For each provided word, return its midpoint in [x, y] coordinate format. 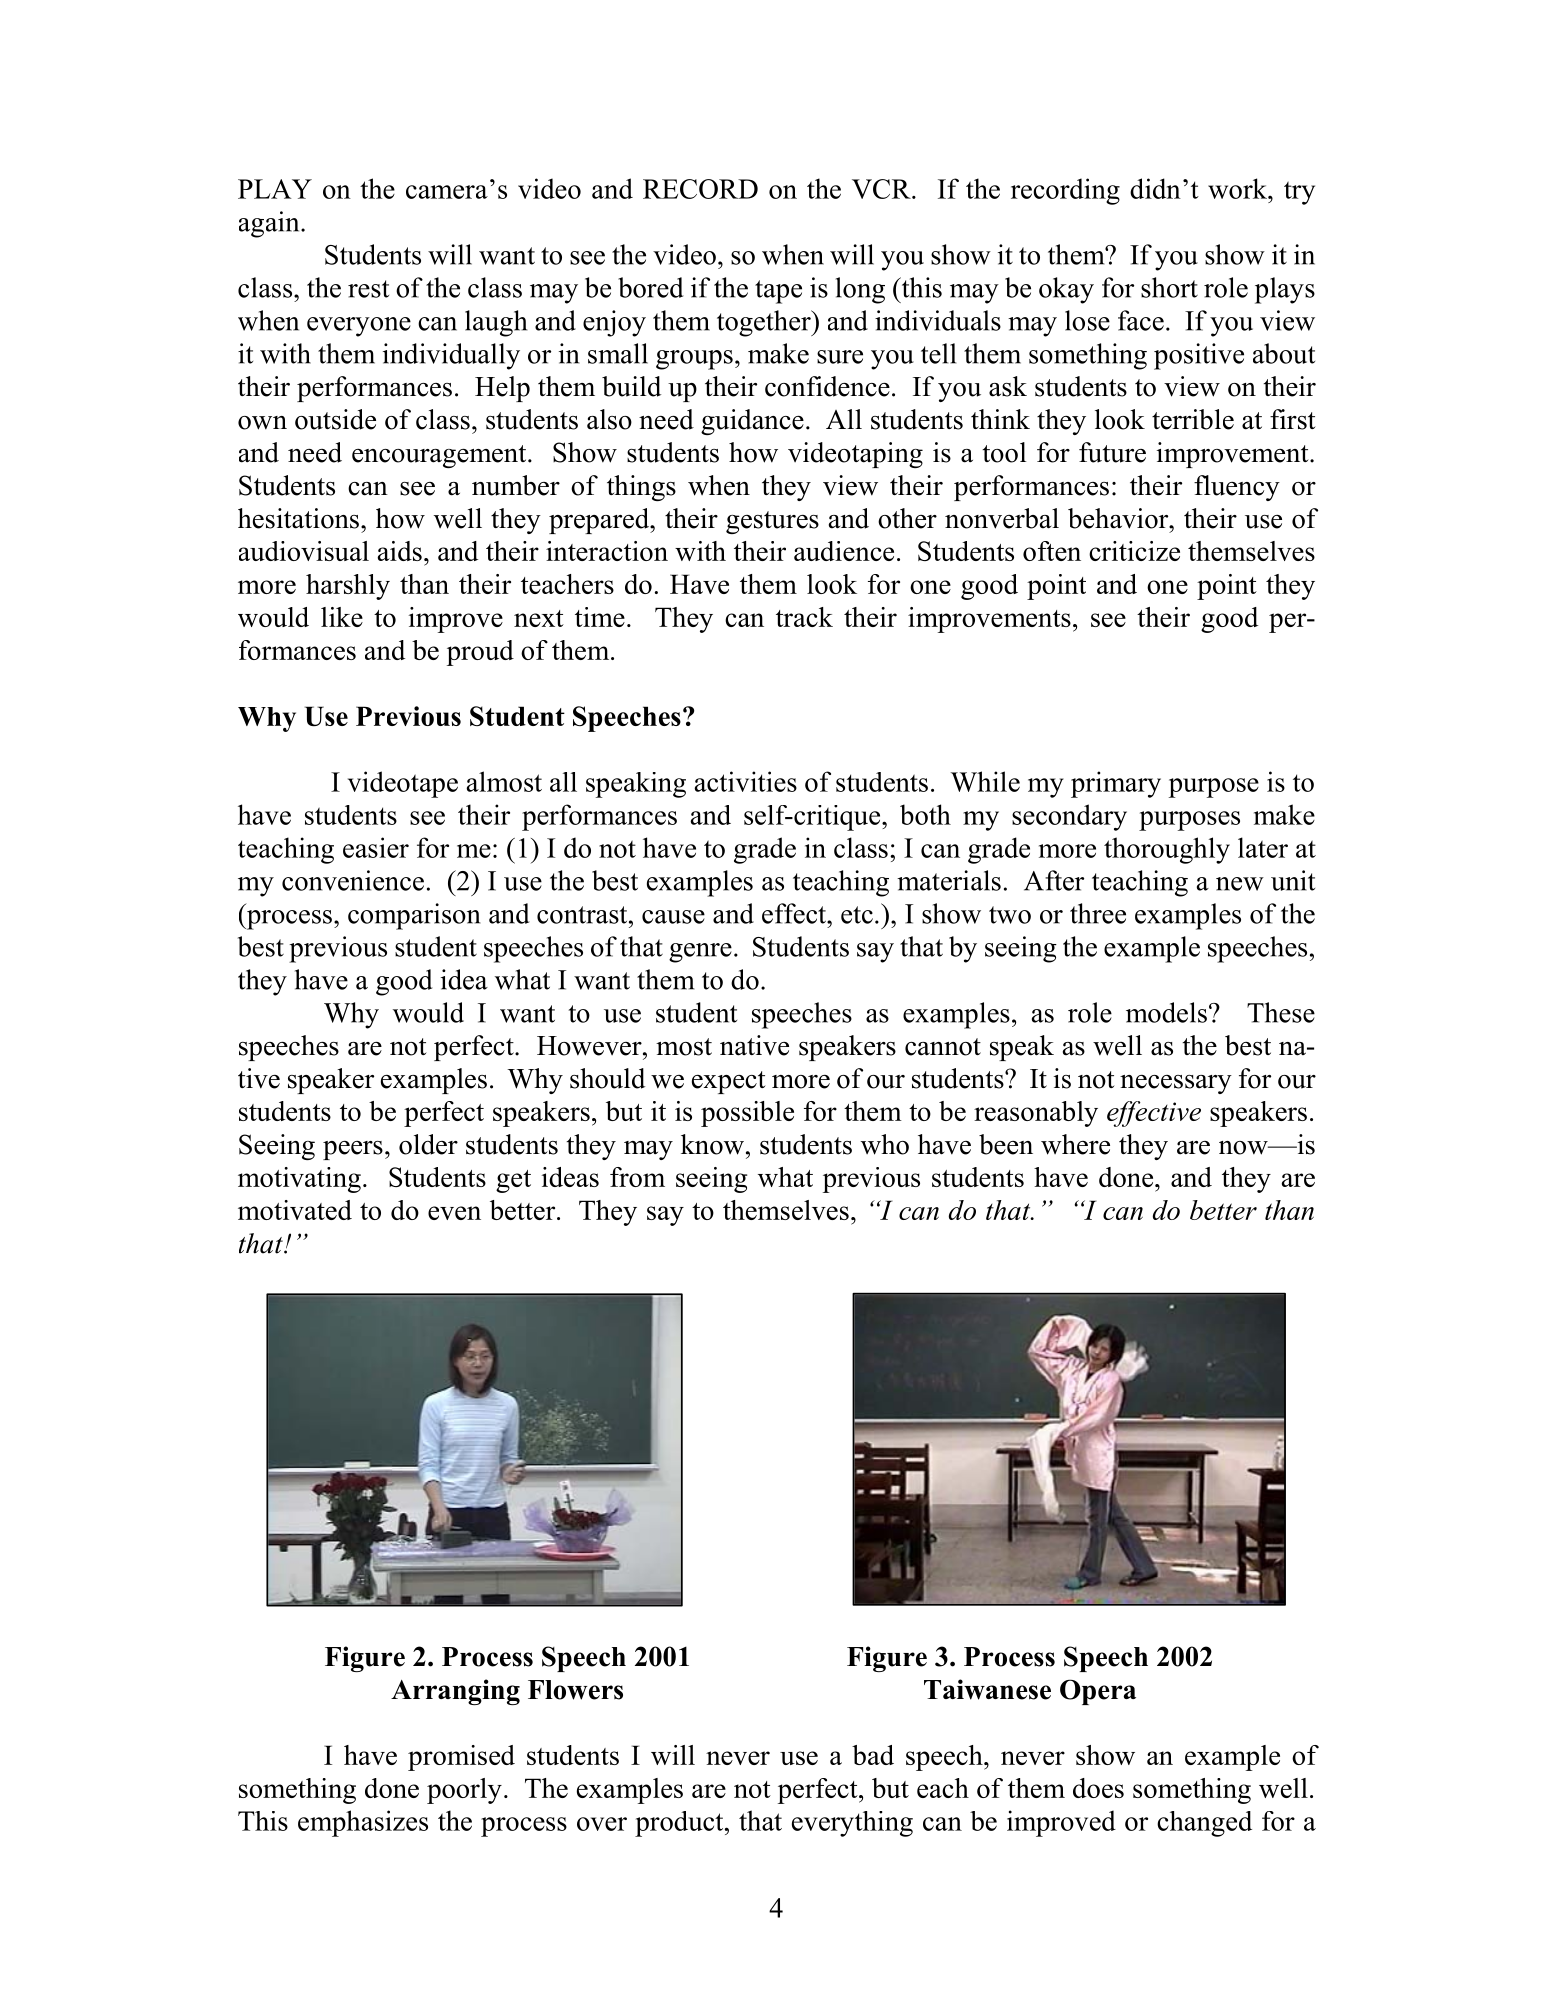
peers [353, 1150]
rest [368, 289]
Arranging [455, 1692]
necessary [1176, 1084]
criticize [1134, 551]
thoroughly [1167, 850]
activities [745, 781]
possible [747, 1114]
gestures [772, 522]
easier [376, 847]
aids [399, 551]
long [860, 290]
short [1169, 287]
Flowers [575, 1690]
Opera [1098, 1692]
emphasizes [363, 1823]
